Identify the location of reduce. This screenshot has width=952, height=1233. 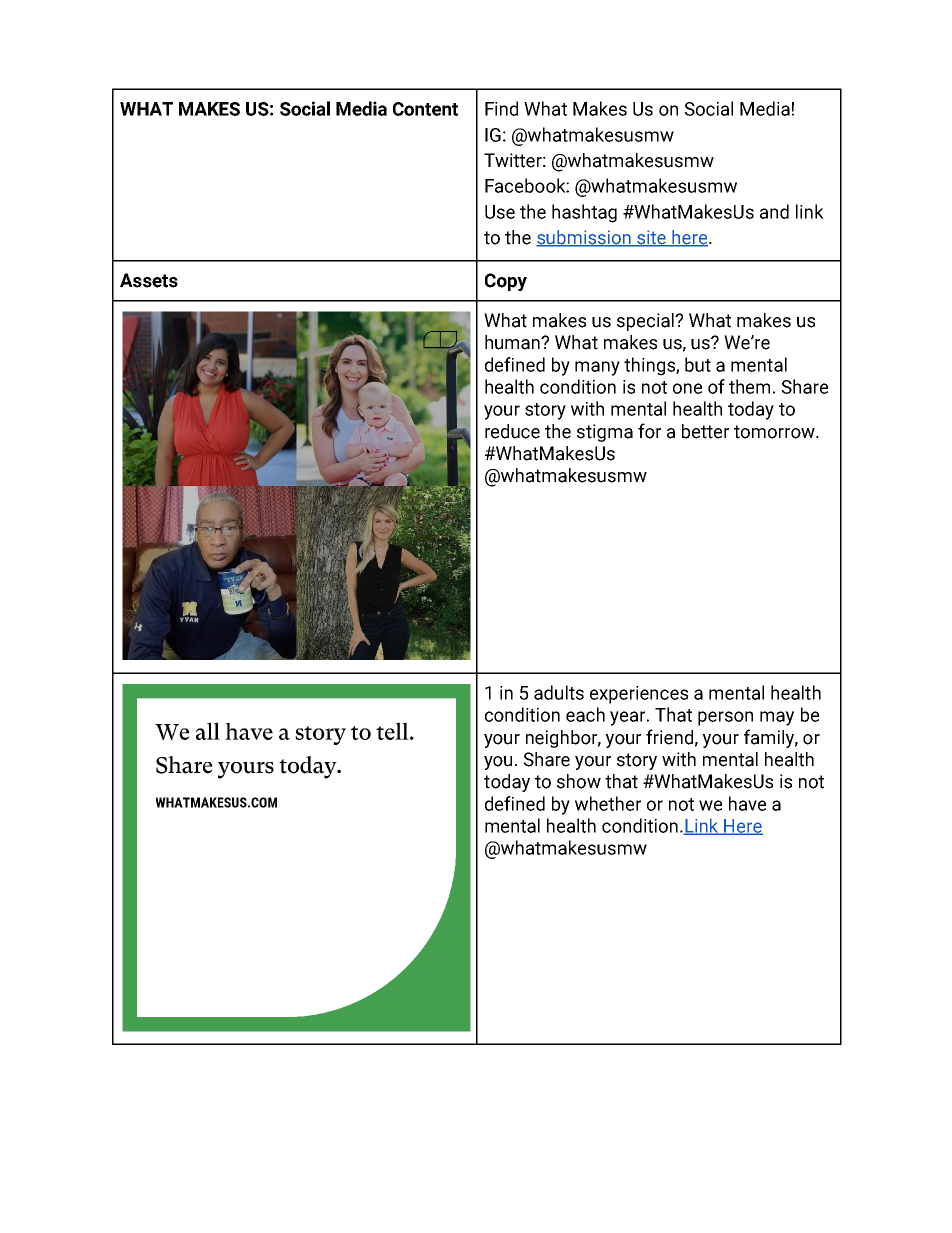
(512, 431).
